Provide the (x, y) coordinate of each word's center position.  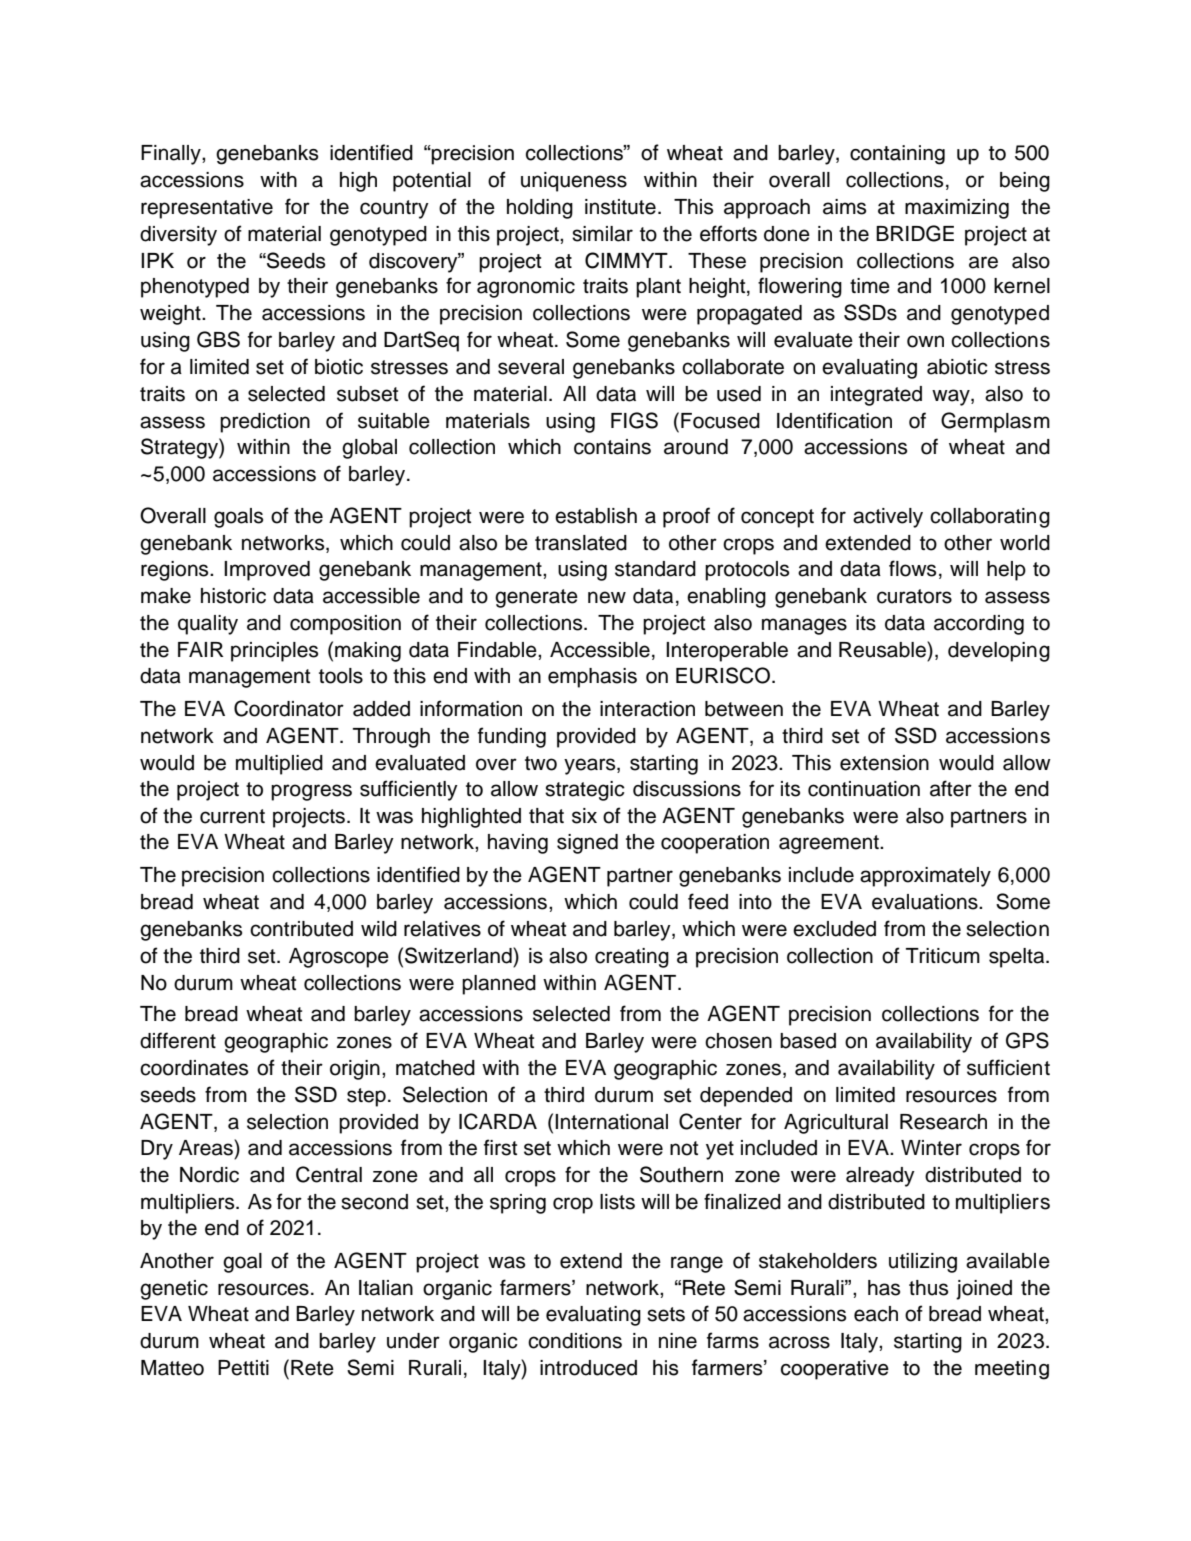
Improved (267, 571)
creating (632, 958)
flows (912, 568)
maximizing (957, 209)
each (876, 1314)
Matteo (172, 1368)
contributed (301, 929)
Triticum (943, 956)
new (607, 597)
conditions (575, 1341)
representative (207, 209)
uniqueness (574, 182)
